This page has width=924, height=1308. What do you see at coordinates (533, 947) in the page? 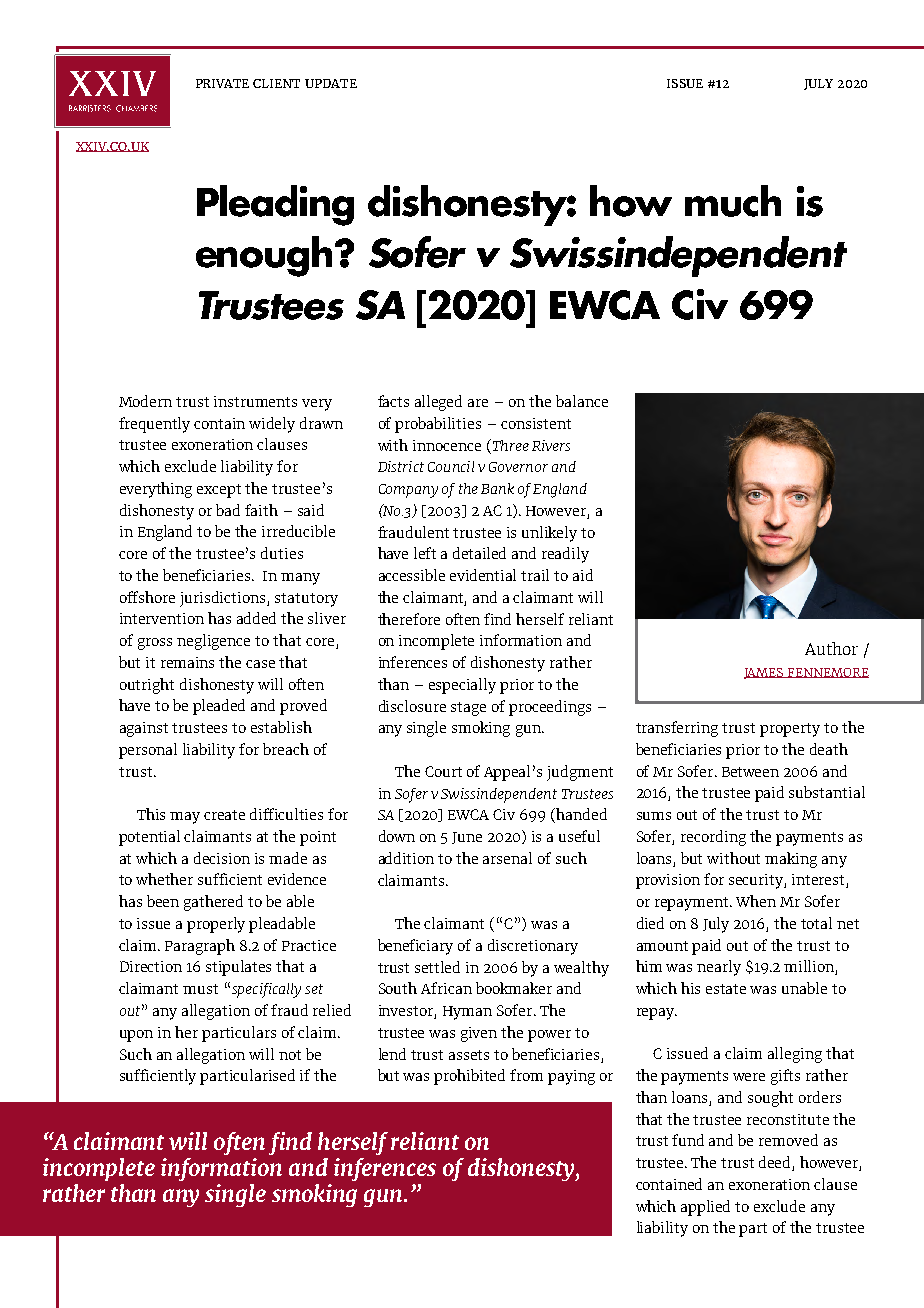
I see `discretionary` at bounding box center [533, 947].
